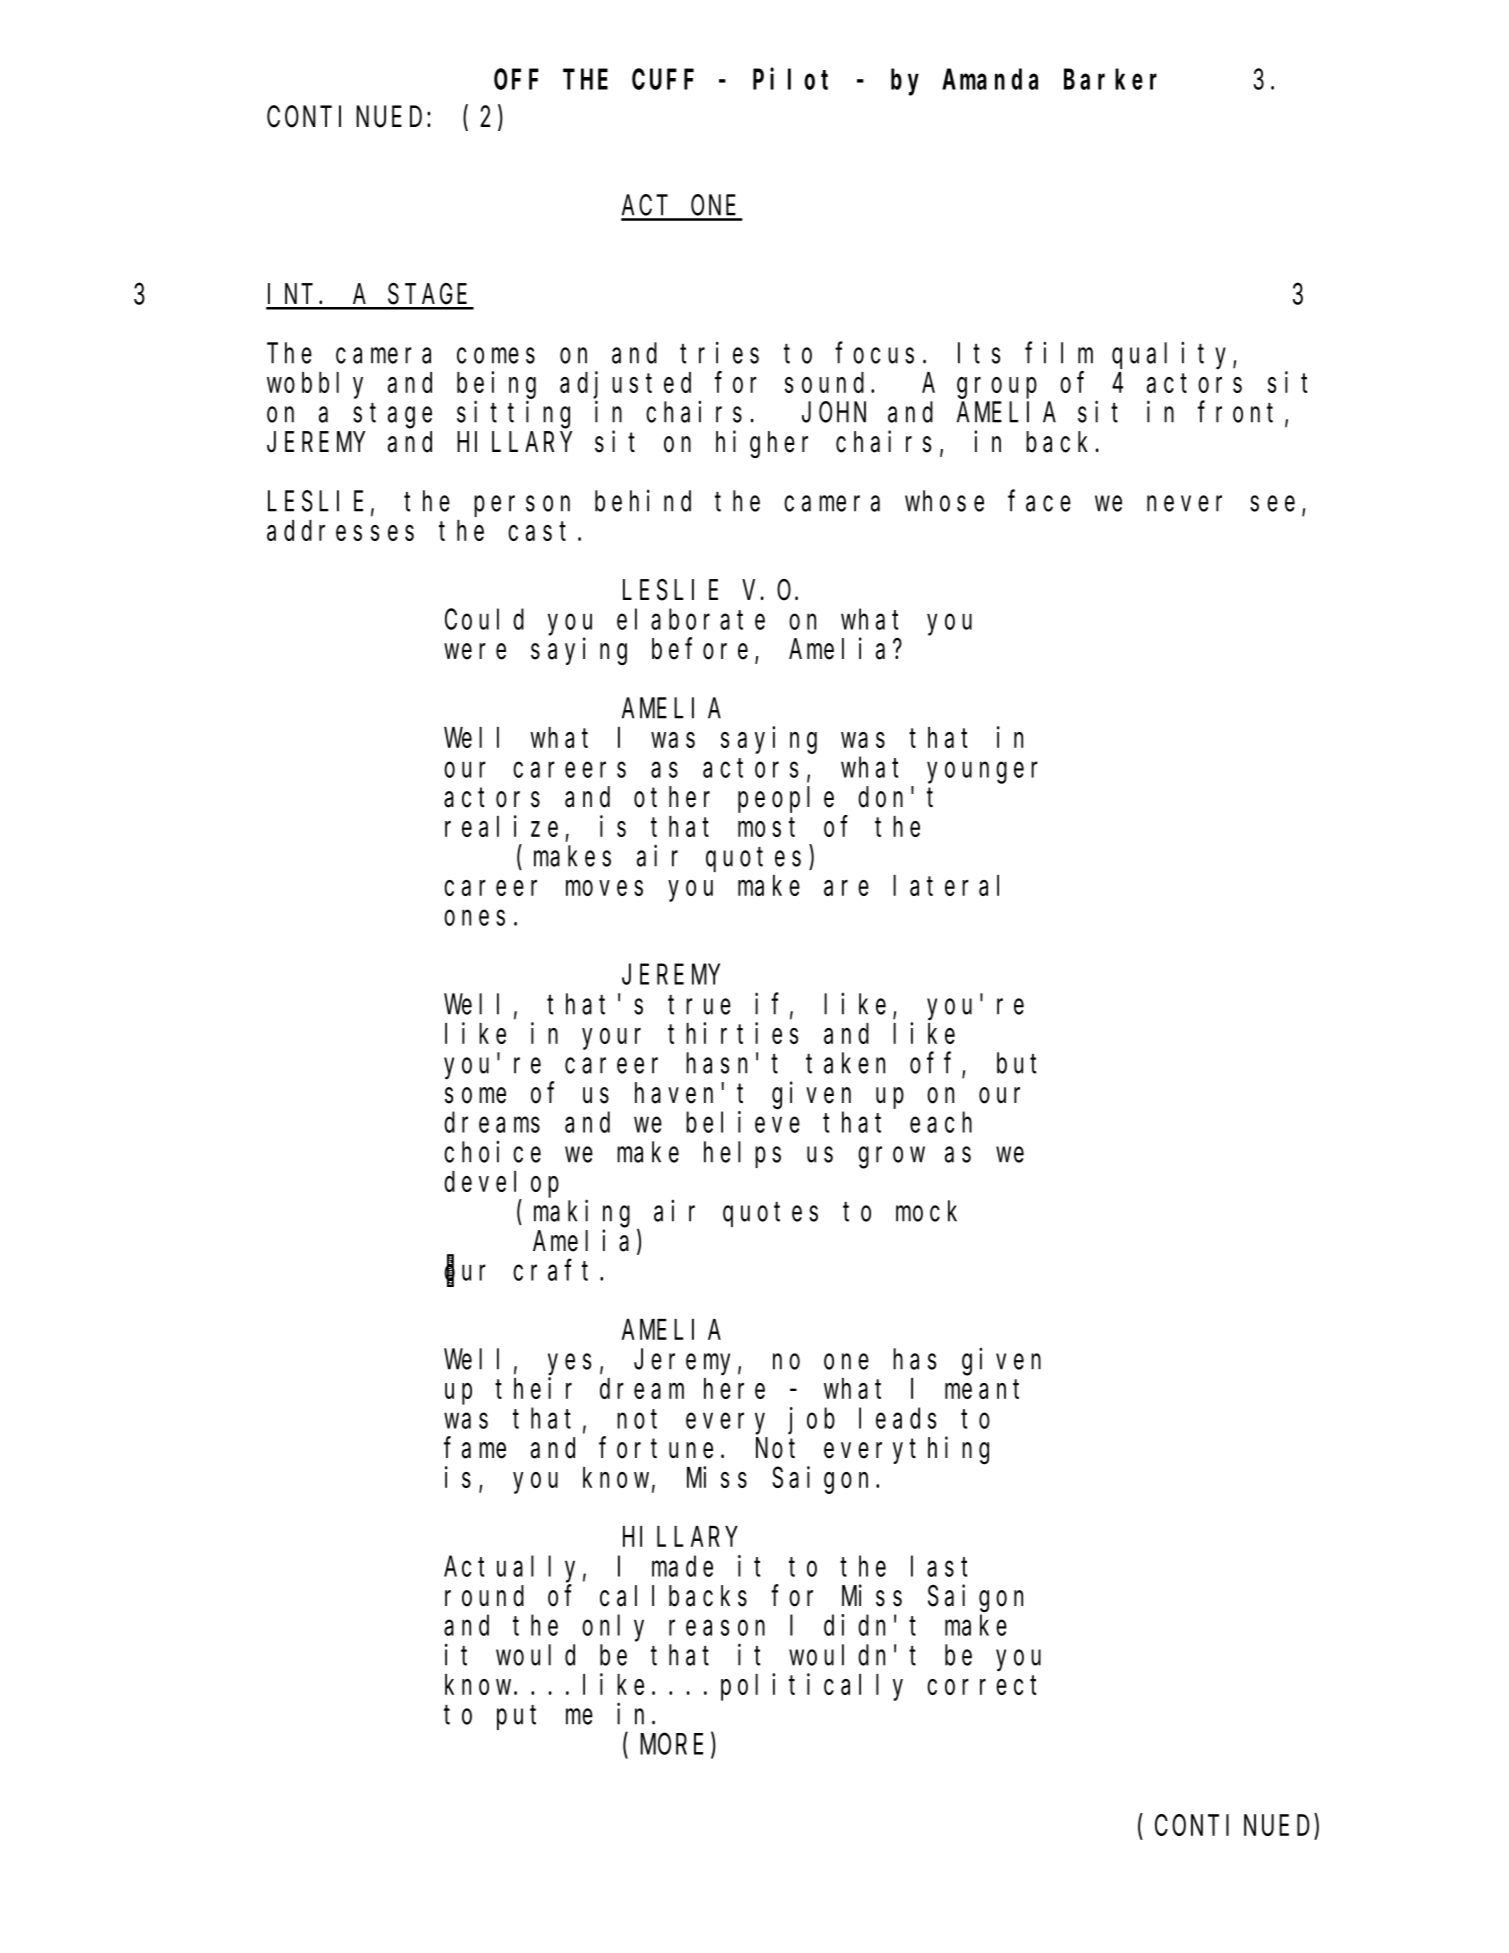  Describe the element at coordinates (926, 1211) in the screenshot. I see `mock` at that location.
